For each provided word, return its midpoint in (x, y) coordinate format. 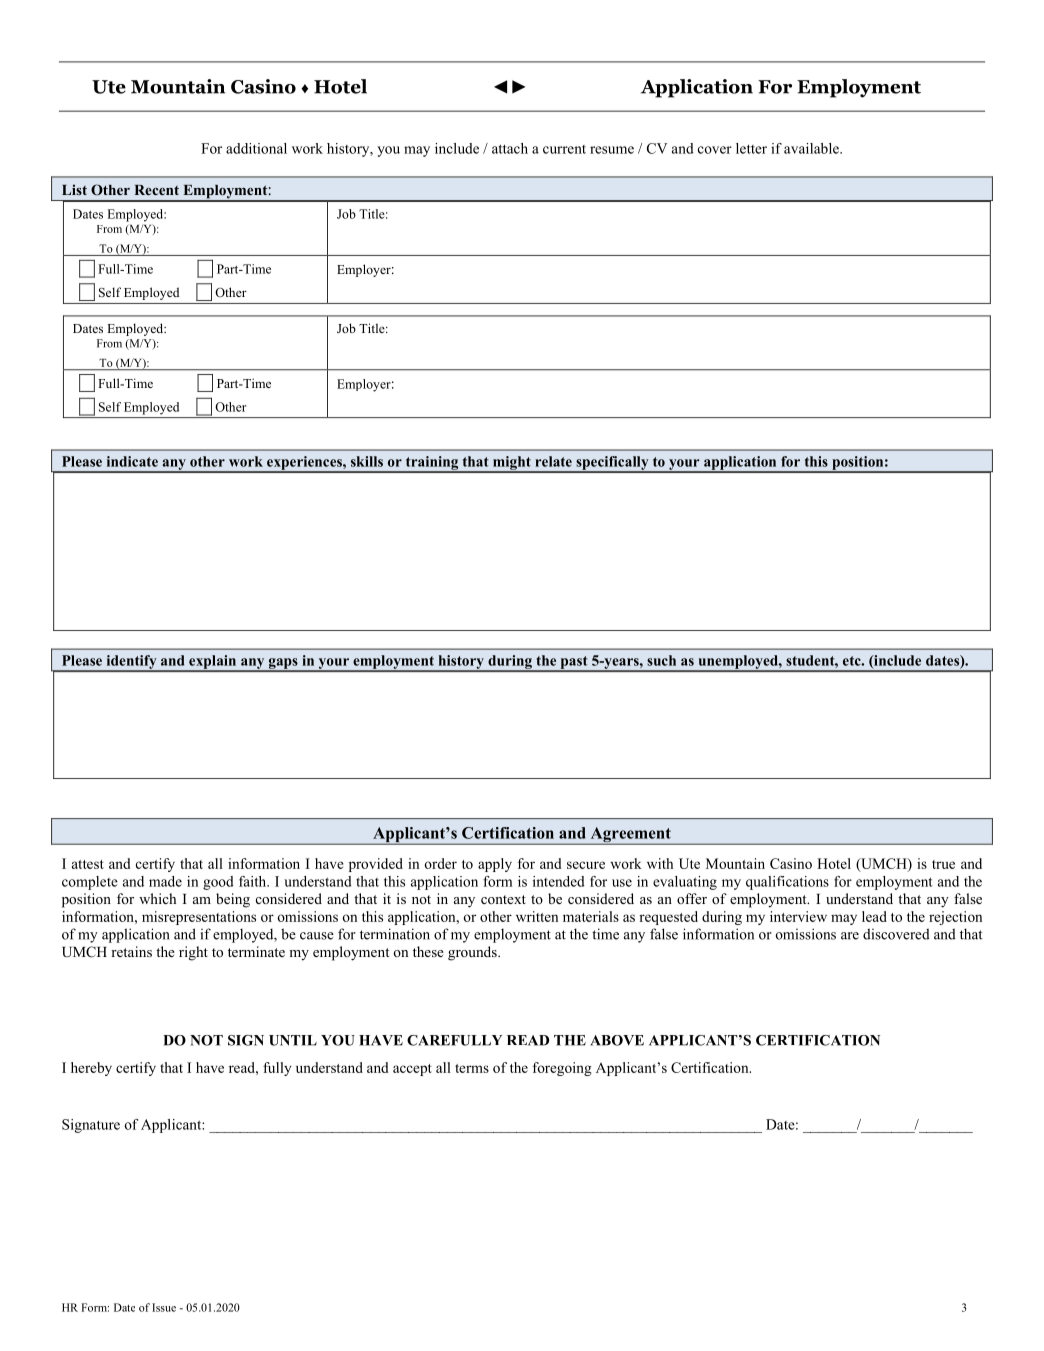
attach (510, 148)
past (574, 663)
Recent (156, 190)
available (812, 148)
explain (213, 663)
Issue (164, 1307)
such (661, 660)
